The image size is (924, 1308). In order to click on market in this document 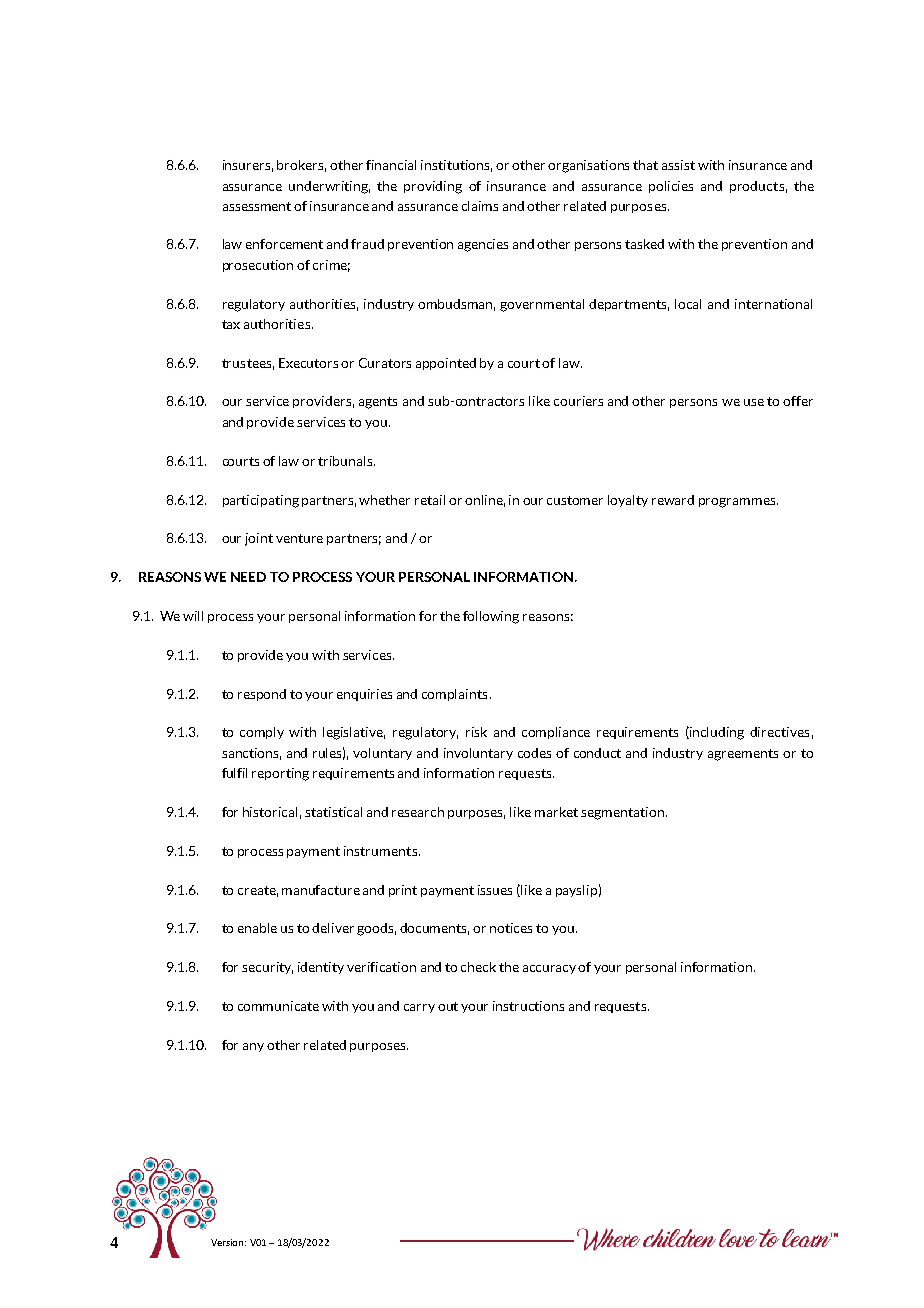, I will do `click(556, 812)`.
